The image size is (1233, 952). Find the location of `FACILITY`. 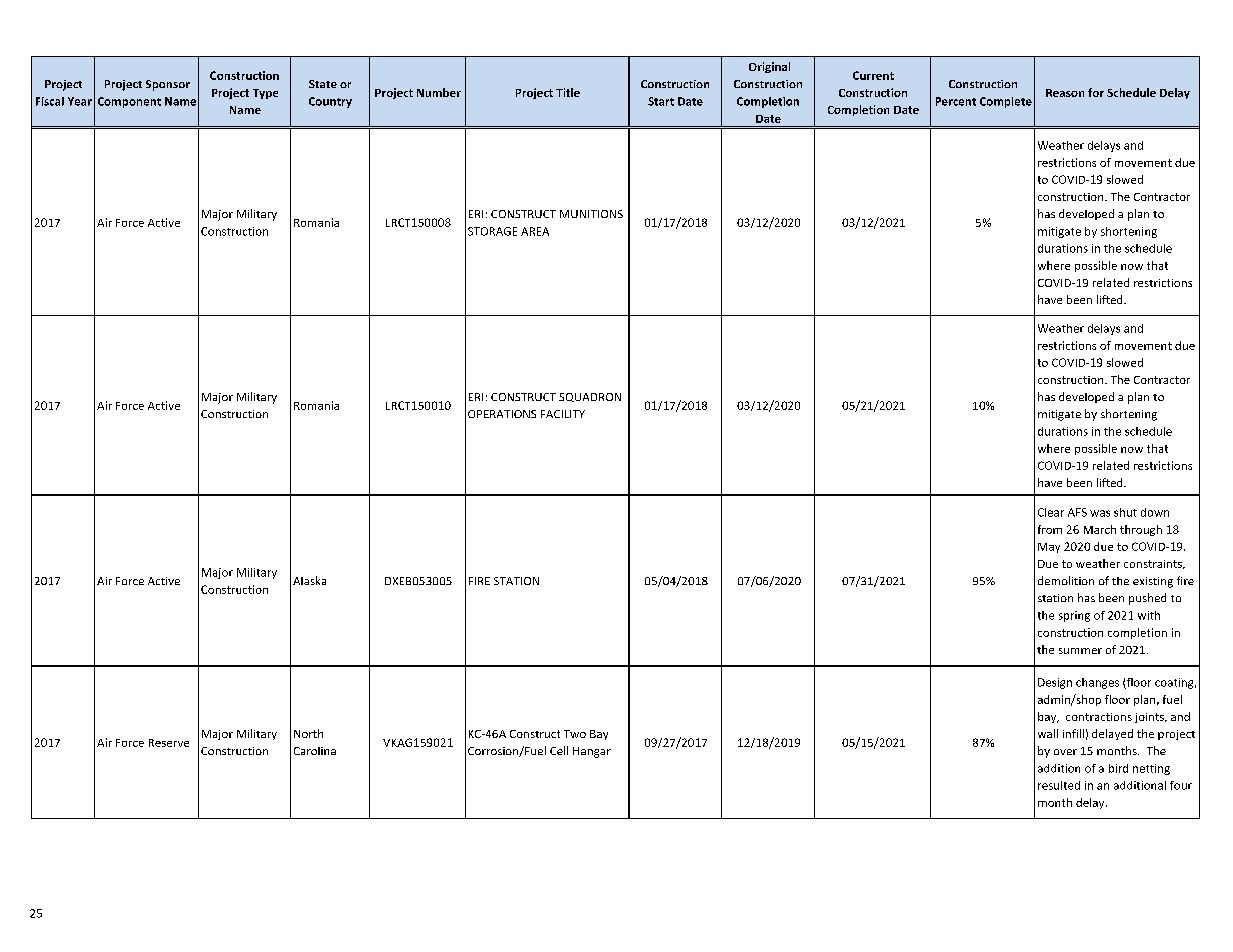

FACILITY is located at coordinates (563, 414).
